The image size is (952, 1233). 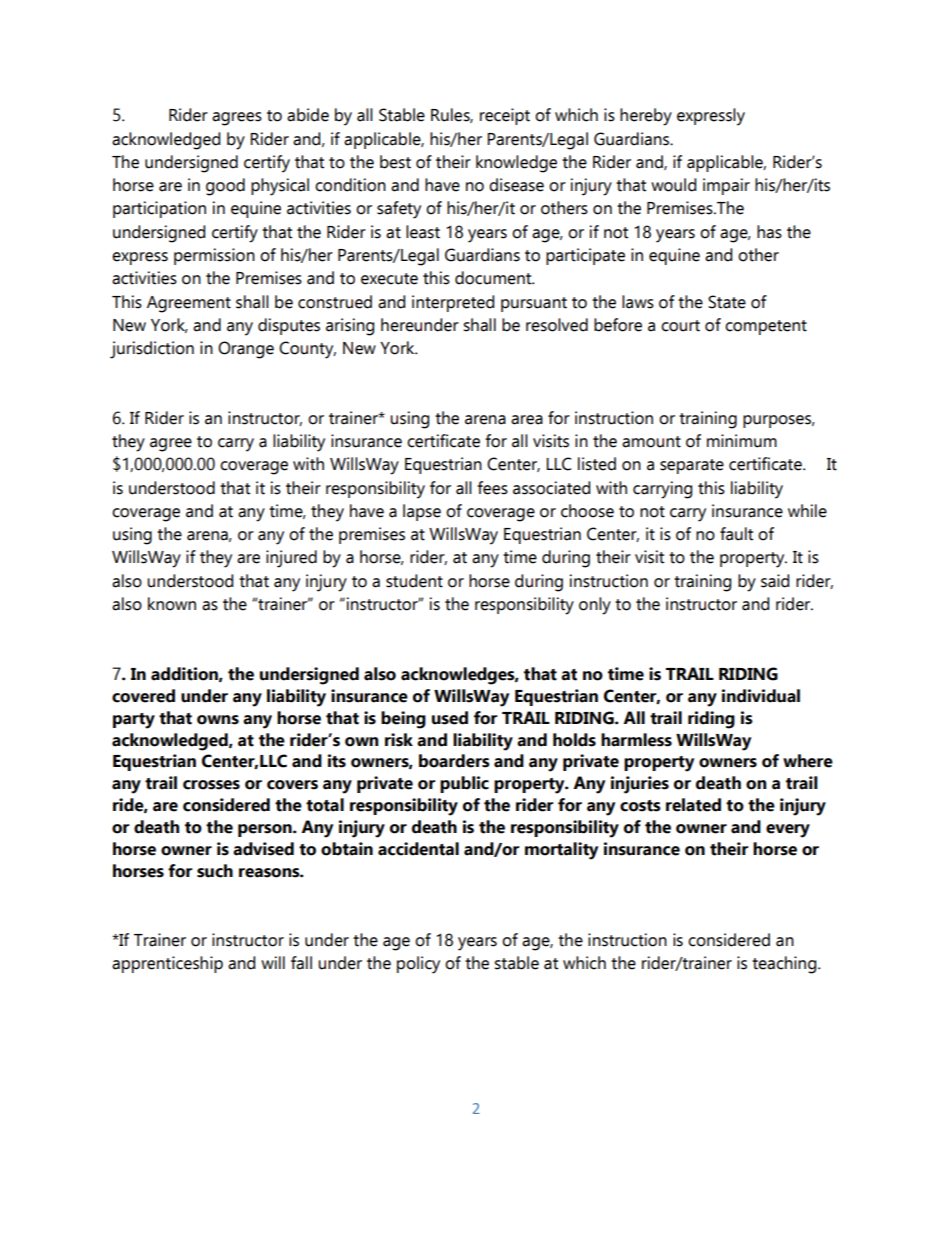 What do you see at coordinates (505, 116) in the screenshot?
I see `receipt` at bounding box center [505, 116].
